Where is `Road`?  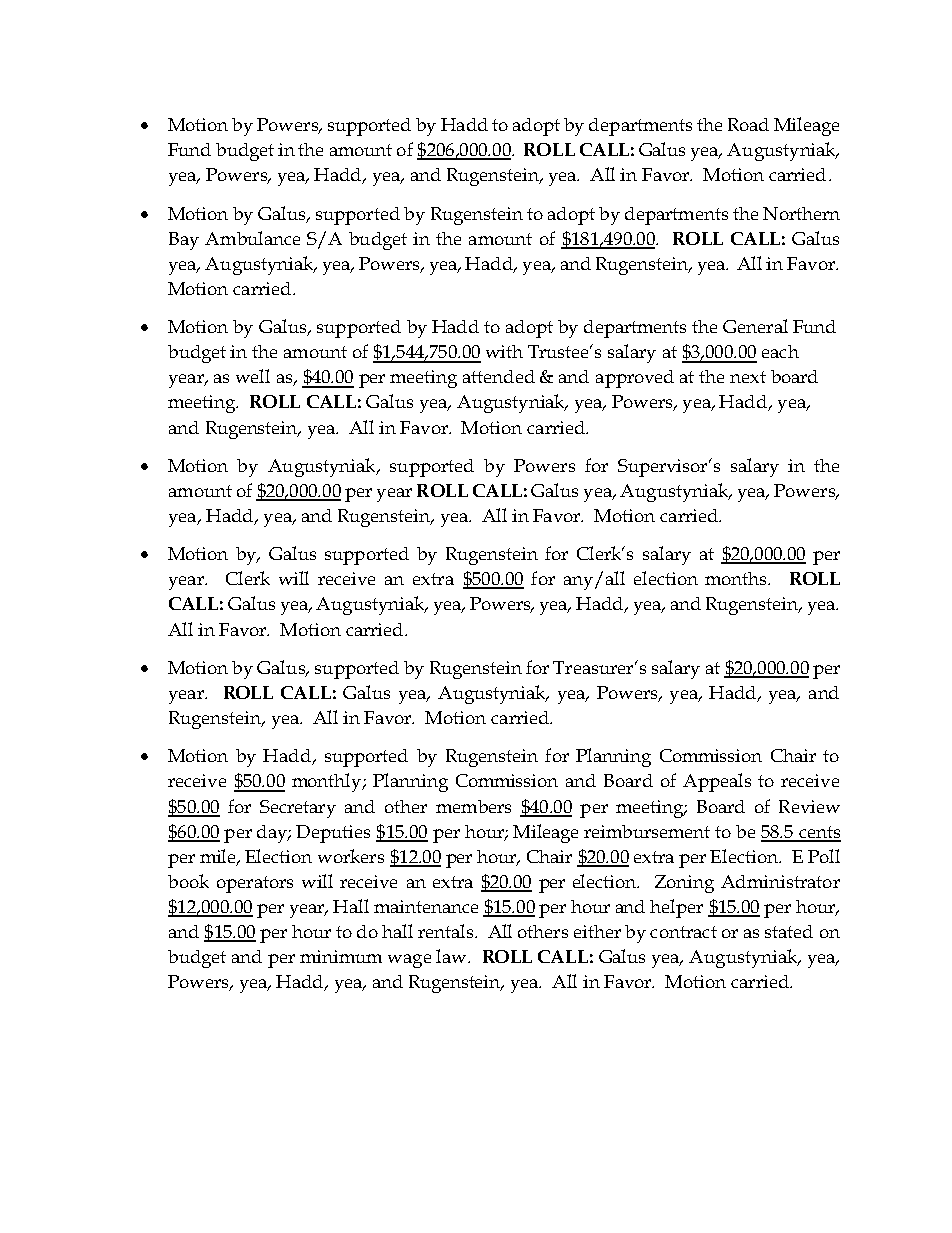 Road is located at coordinates (748, 124).
